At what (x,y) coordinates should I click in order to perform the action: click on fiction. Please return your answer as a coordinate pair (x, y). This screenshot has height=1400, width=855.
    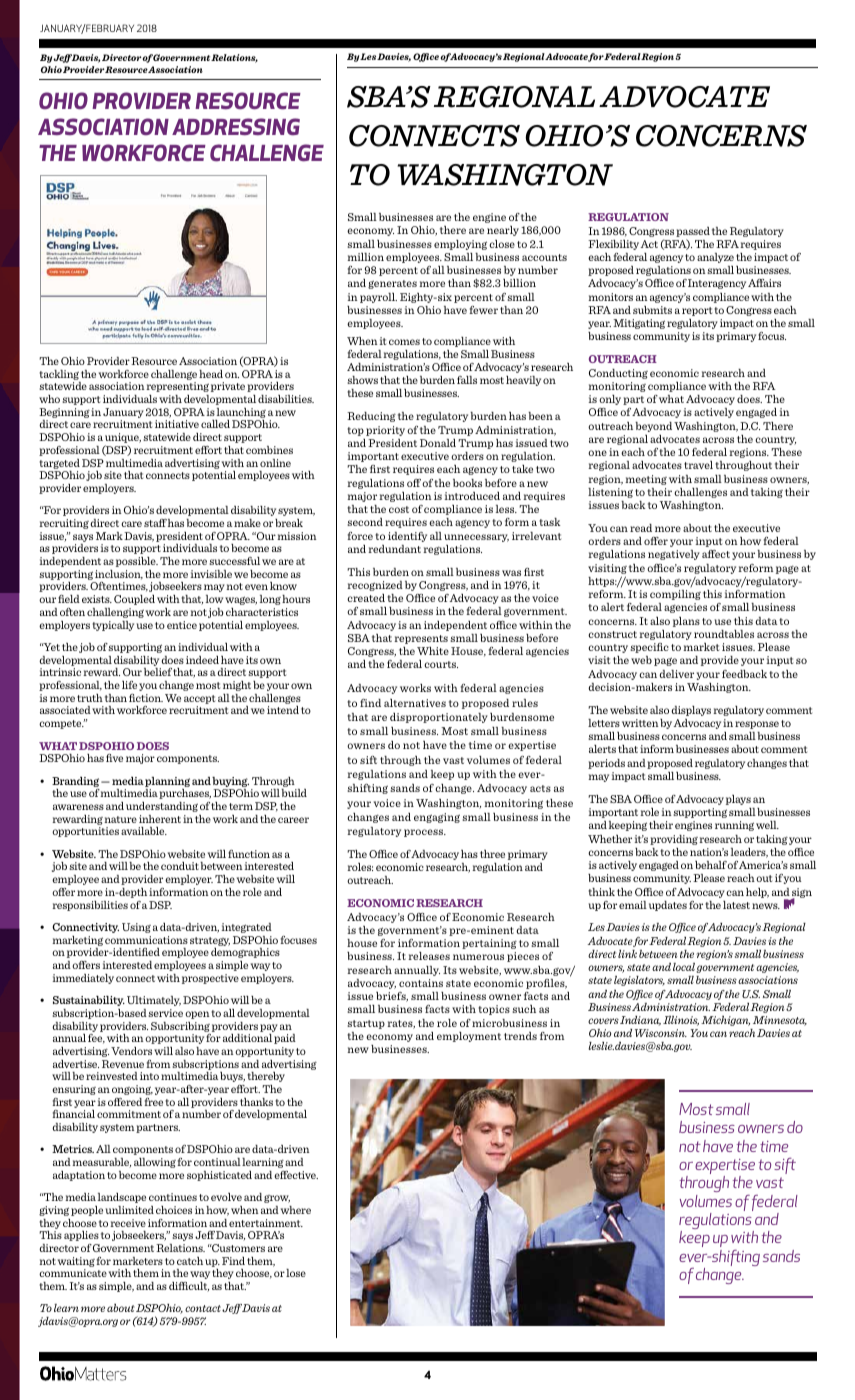
    Looking at the image, I should click on (146, 698).
